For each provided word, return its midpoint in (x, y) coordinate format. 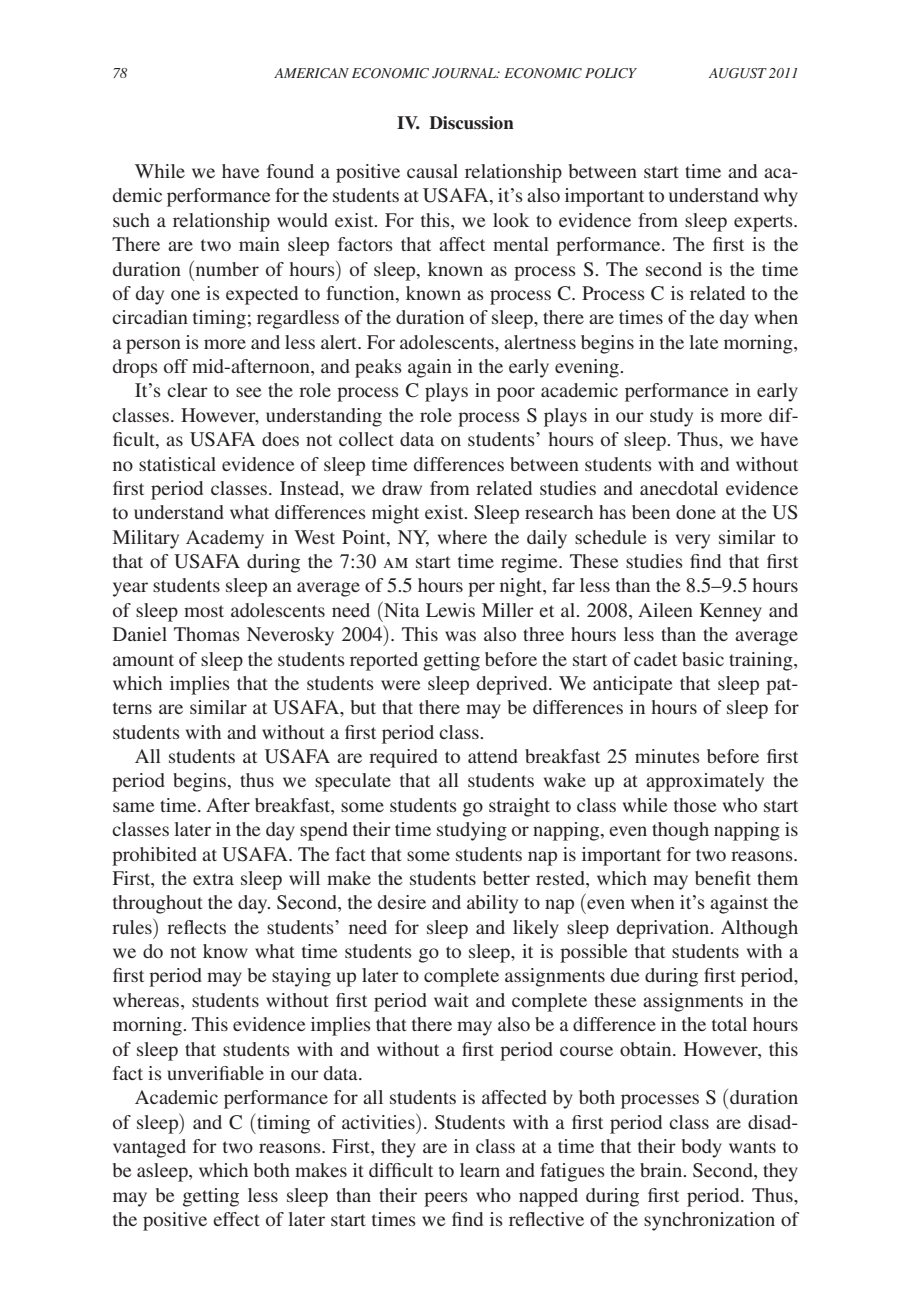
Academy (225, 539)
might (395, 514)
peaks (378, 368)
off (176, 366)
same (133, 807)
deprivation (664, 929)
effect (236, 1219)
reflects (196, 927)
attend (493, 756)
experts (764, 223)
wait (451, 1000)
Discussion (471, 123)
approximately (705, 782)
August (738, 73)
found (290, 171)
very (692, 541)
